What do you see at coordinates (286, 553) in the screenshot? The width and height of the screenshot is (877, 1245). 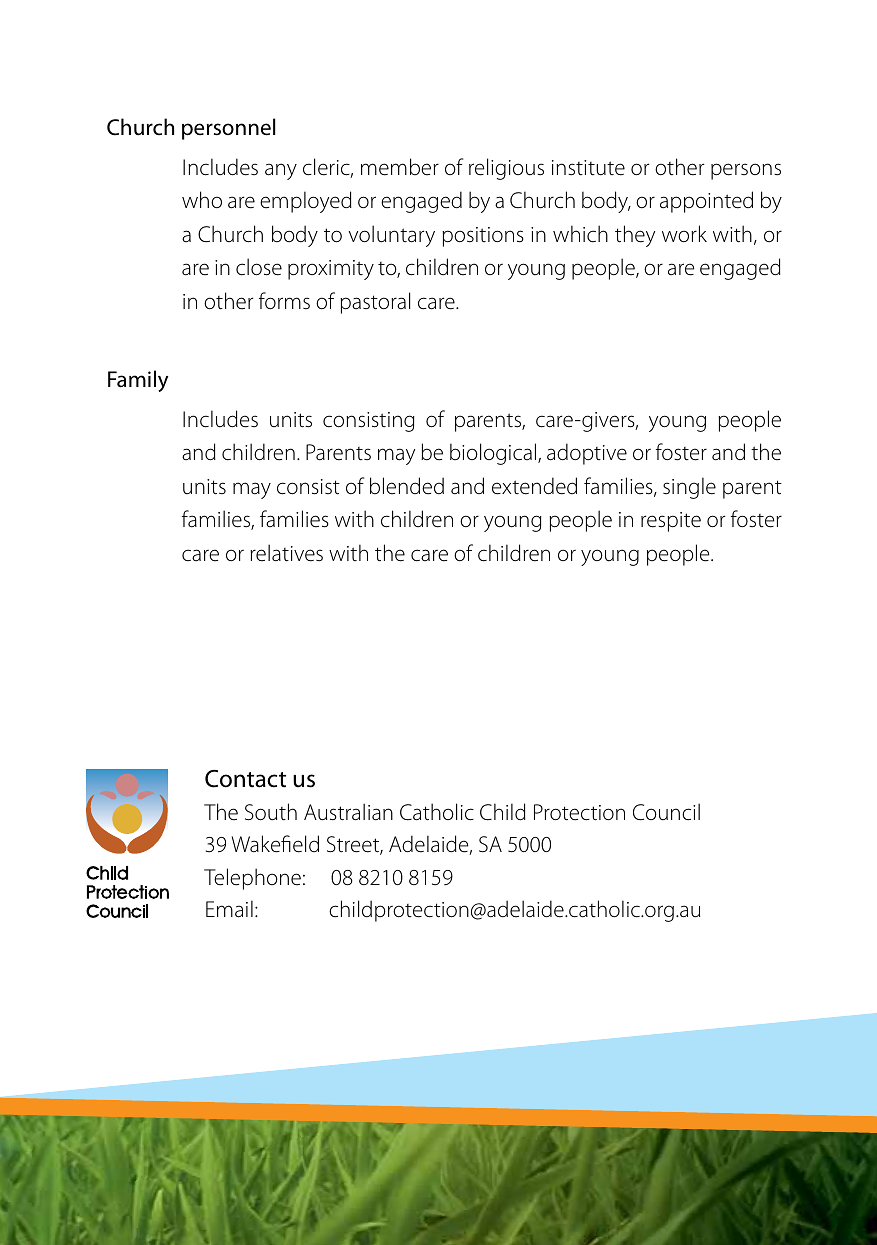 I see `relatives` at bounding box center [286, 553].
